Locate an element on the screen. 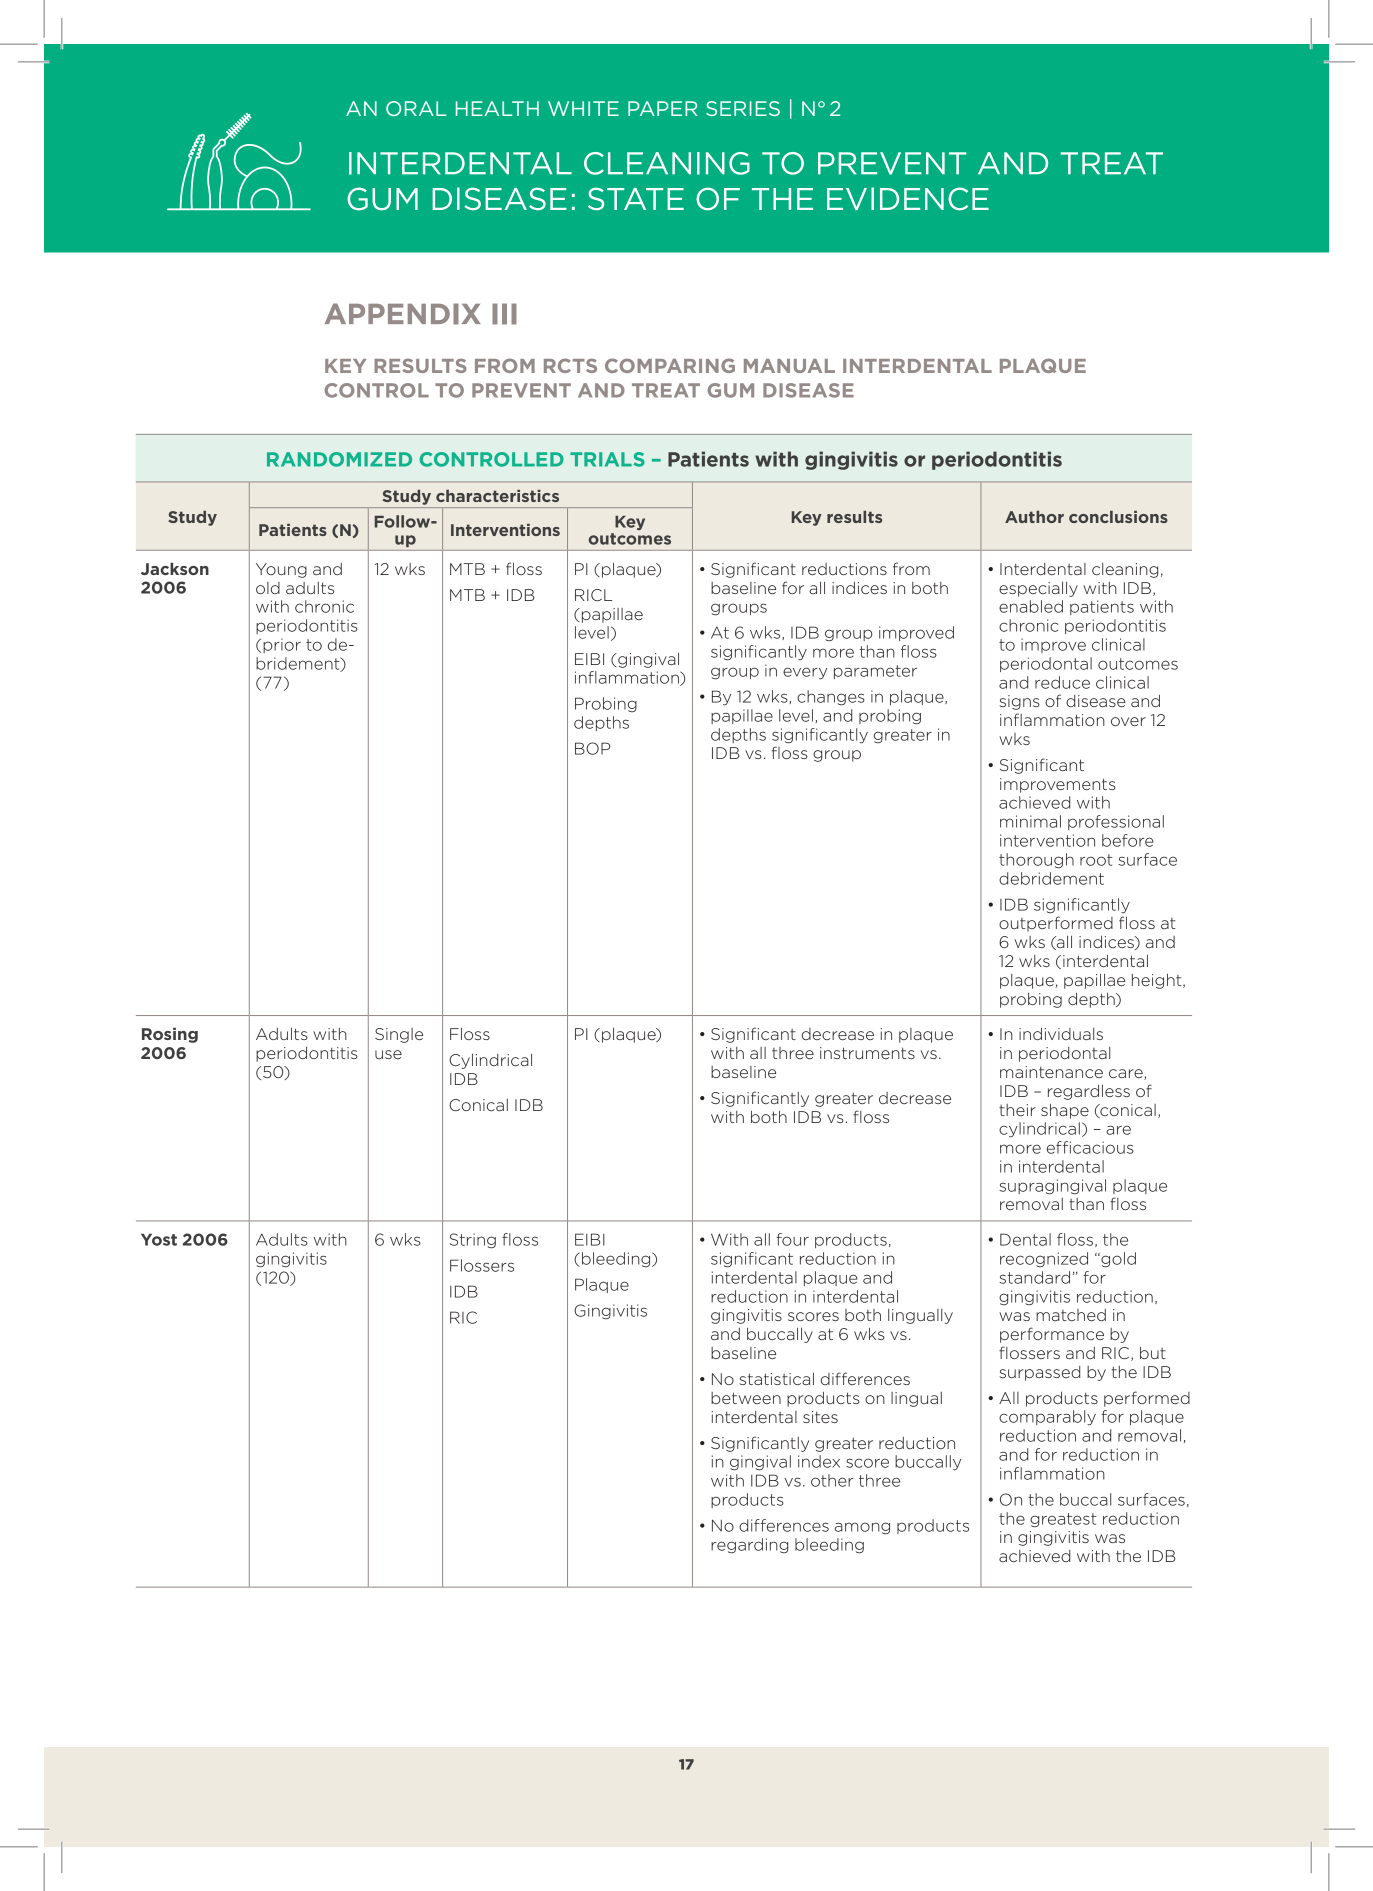  instruments is located at coordinates (867, 1053).
